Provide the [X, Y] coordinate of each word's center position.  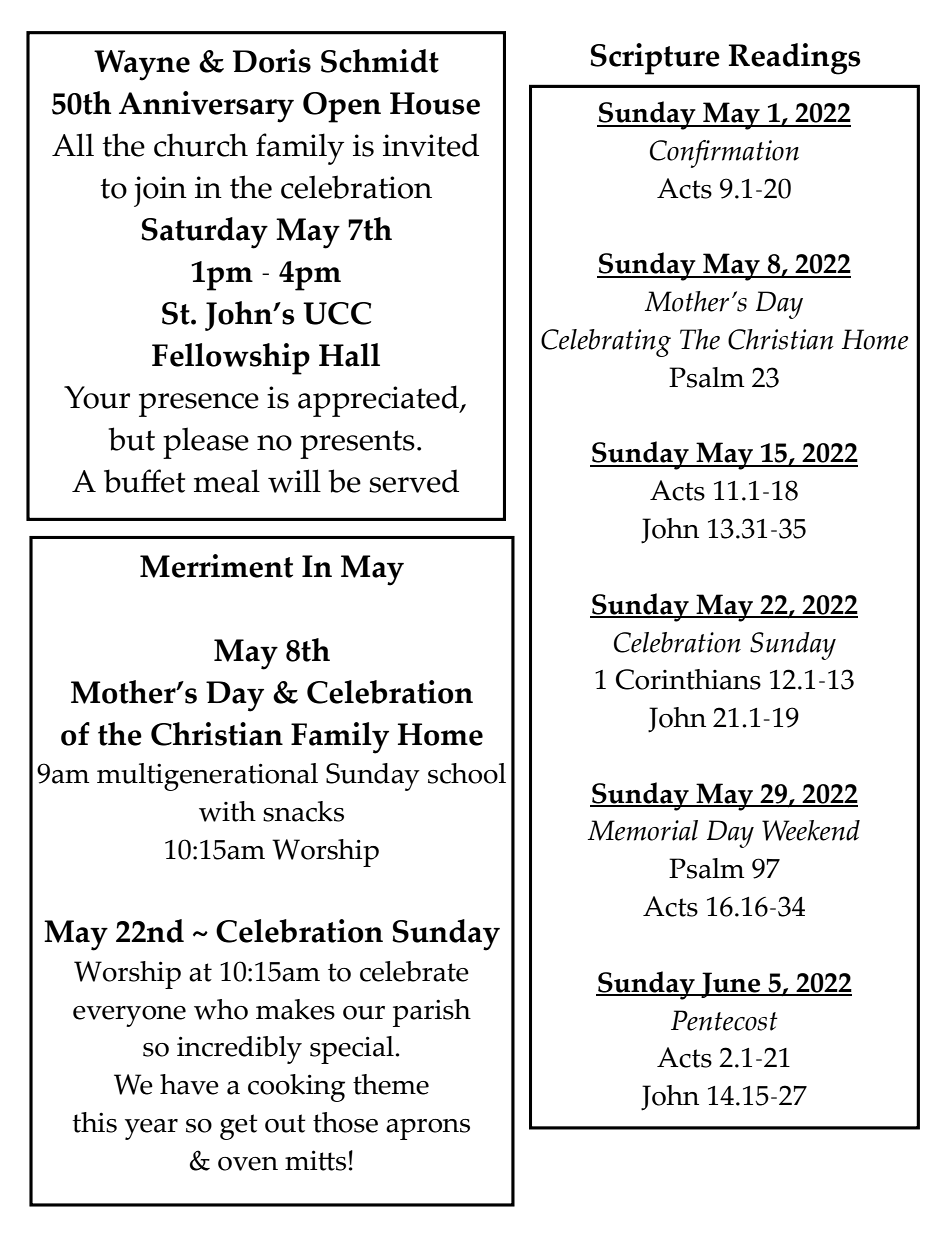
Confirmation [724, 154]
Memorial [643, 830]
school [467, 773]
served [414, 481]
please [206, 443]
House [435, 103]
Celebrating [606, 343]
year [151, 1129]
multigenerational [207, 777]
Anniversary [206, 107]
